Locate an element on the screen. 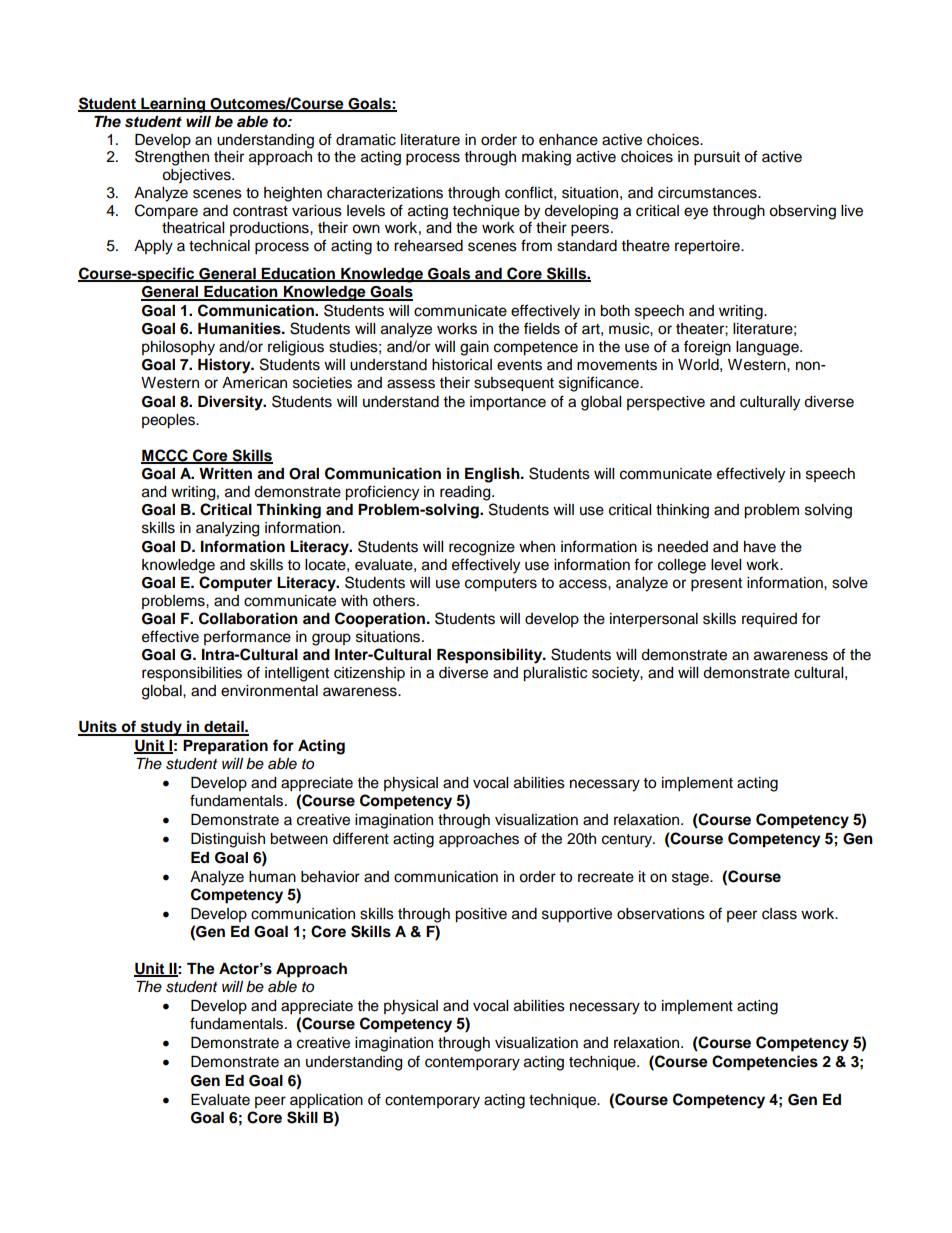 The image size is (952, 1233). making is located at coordinates (546, 158).
